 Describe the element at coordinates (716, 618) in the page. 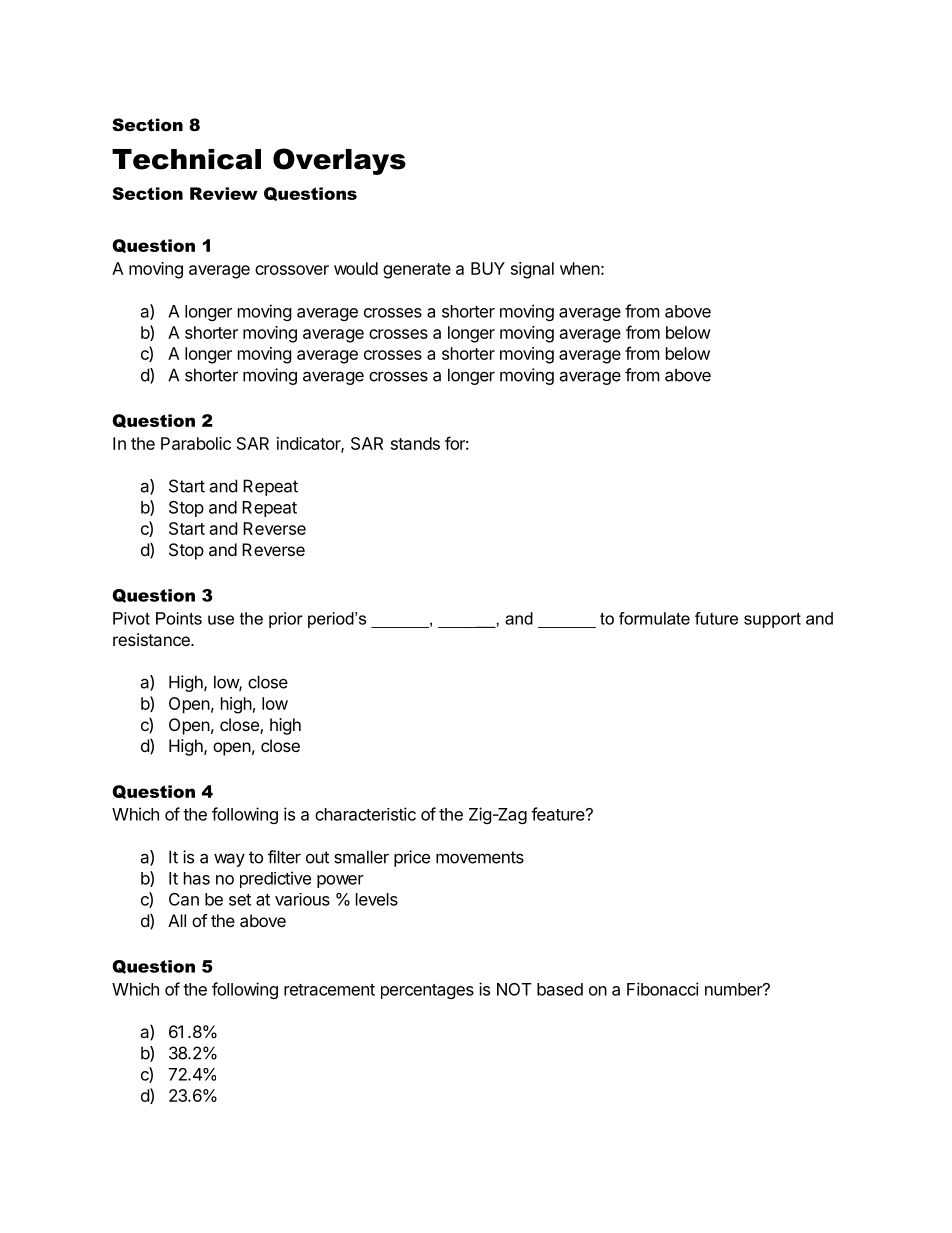

I see `future` at that location.
